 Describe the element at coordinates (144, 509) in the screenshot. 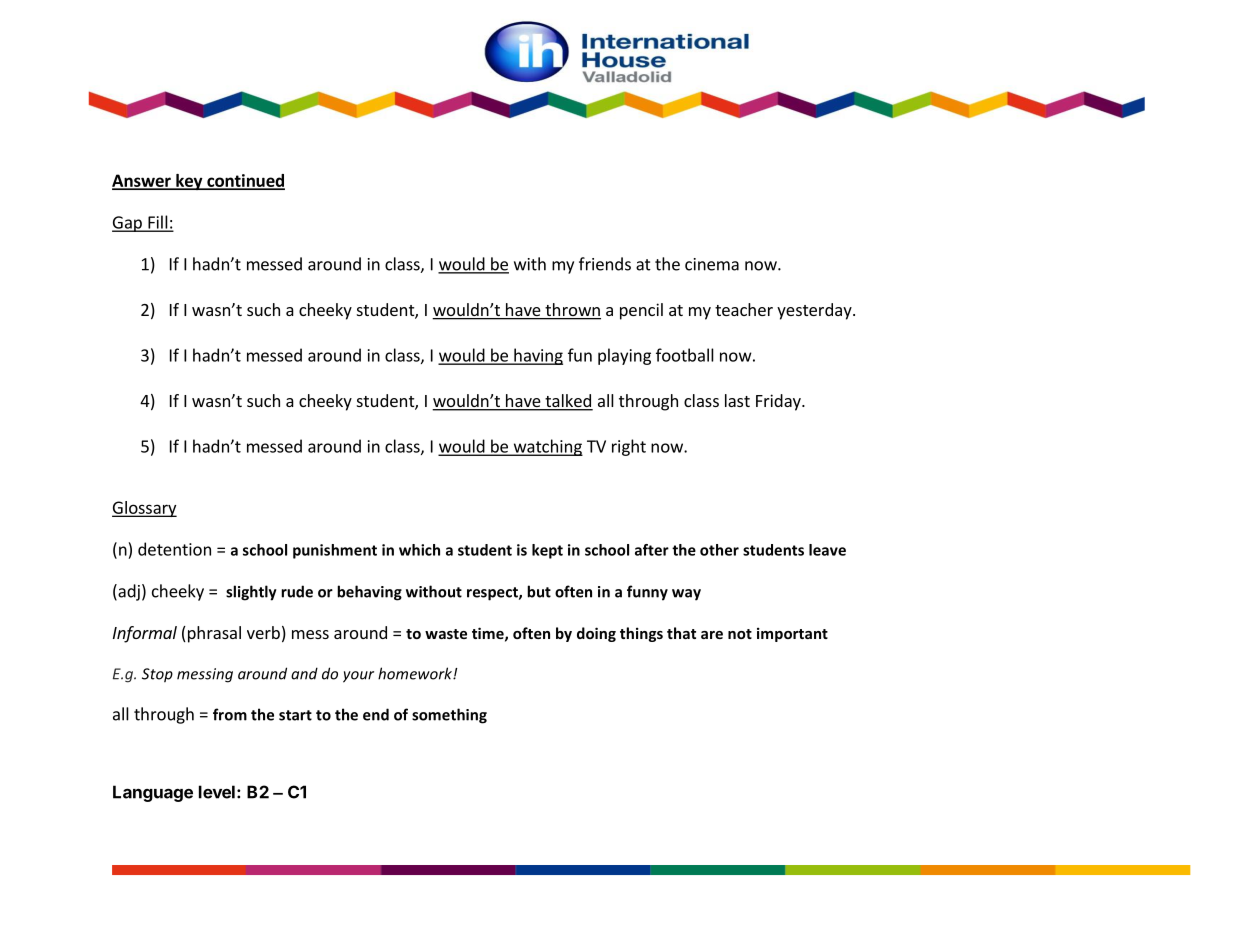

I see `Glossary` at that location.
